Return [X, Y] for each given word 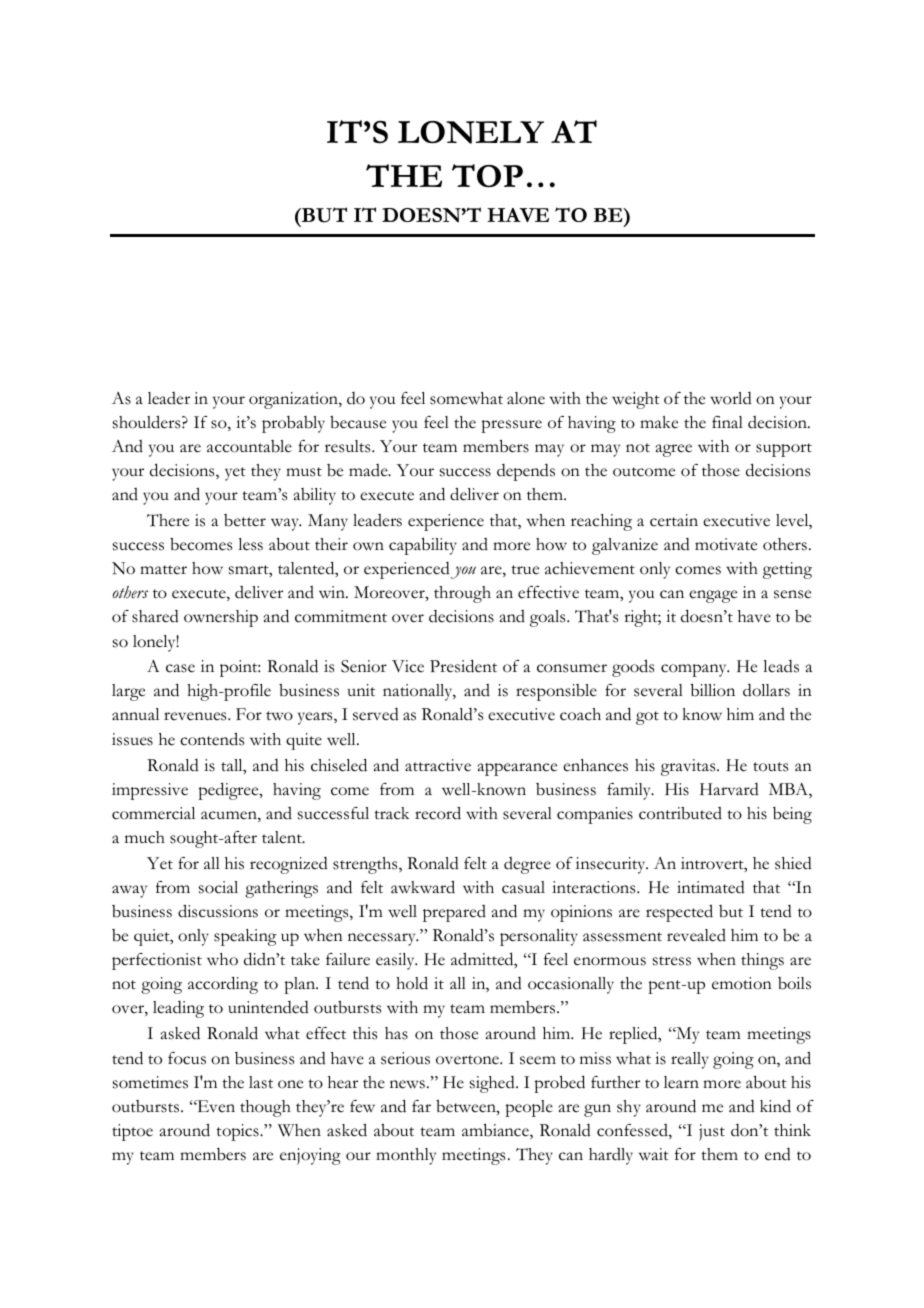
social [218, 887]
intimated [711, 887]
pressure [511, 426]
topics [238, 1132]
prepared [454, 913]
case [180, 668]
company [695, 670]
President [463, 666]
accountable [249, 446]
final [727, 422]
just [712, 1132]
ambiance [496, 1131]
